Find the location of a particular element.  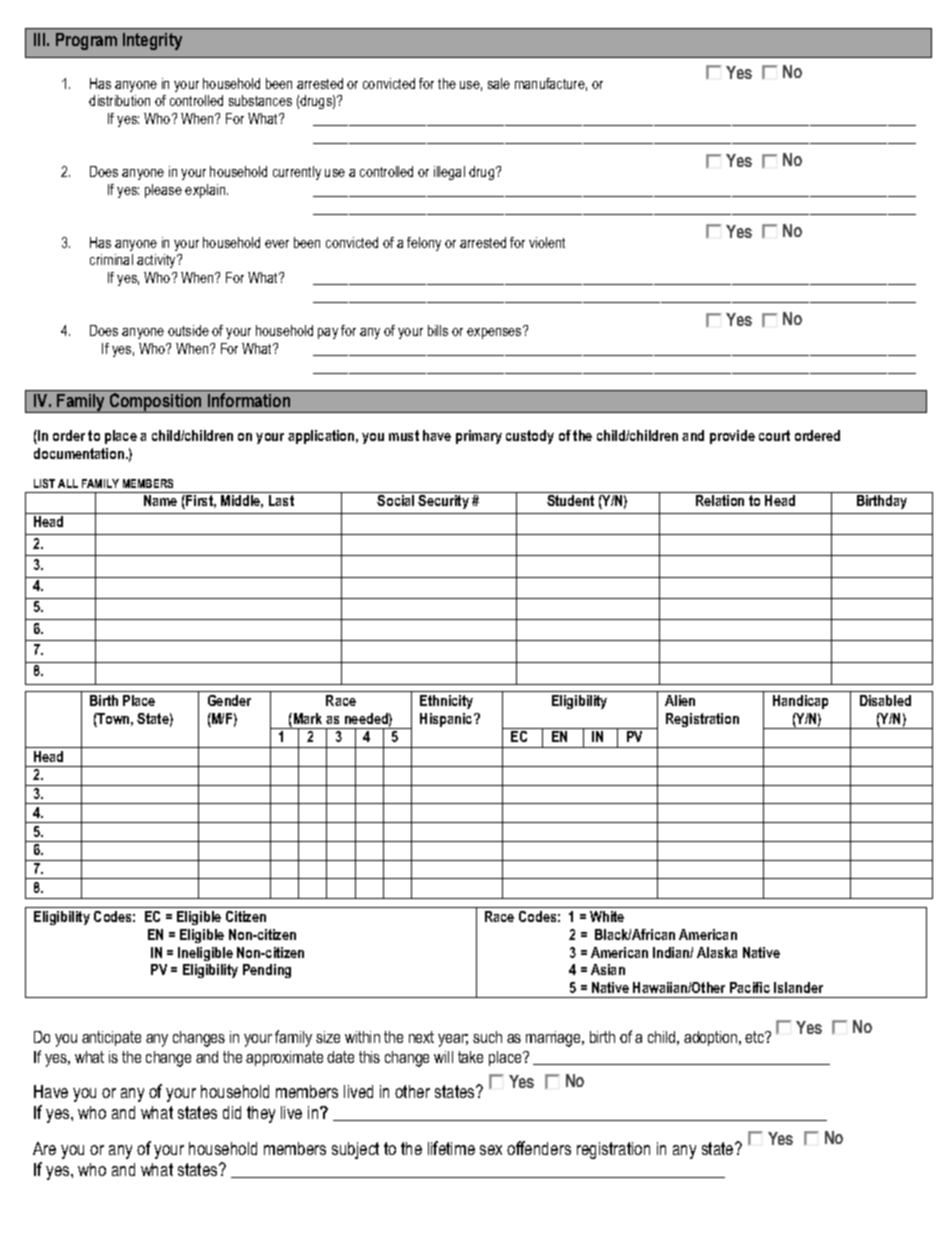

violent is located at coordinates (547, 242).
